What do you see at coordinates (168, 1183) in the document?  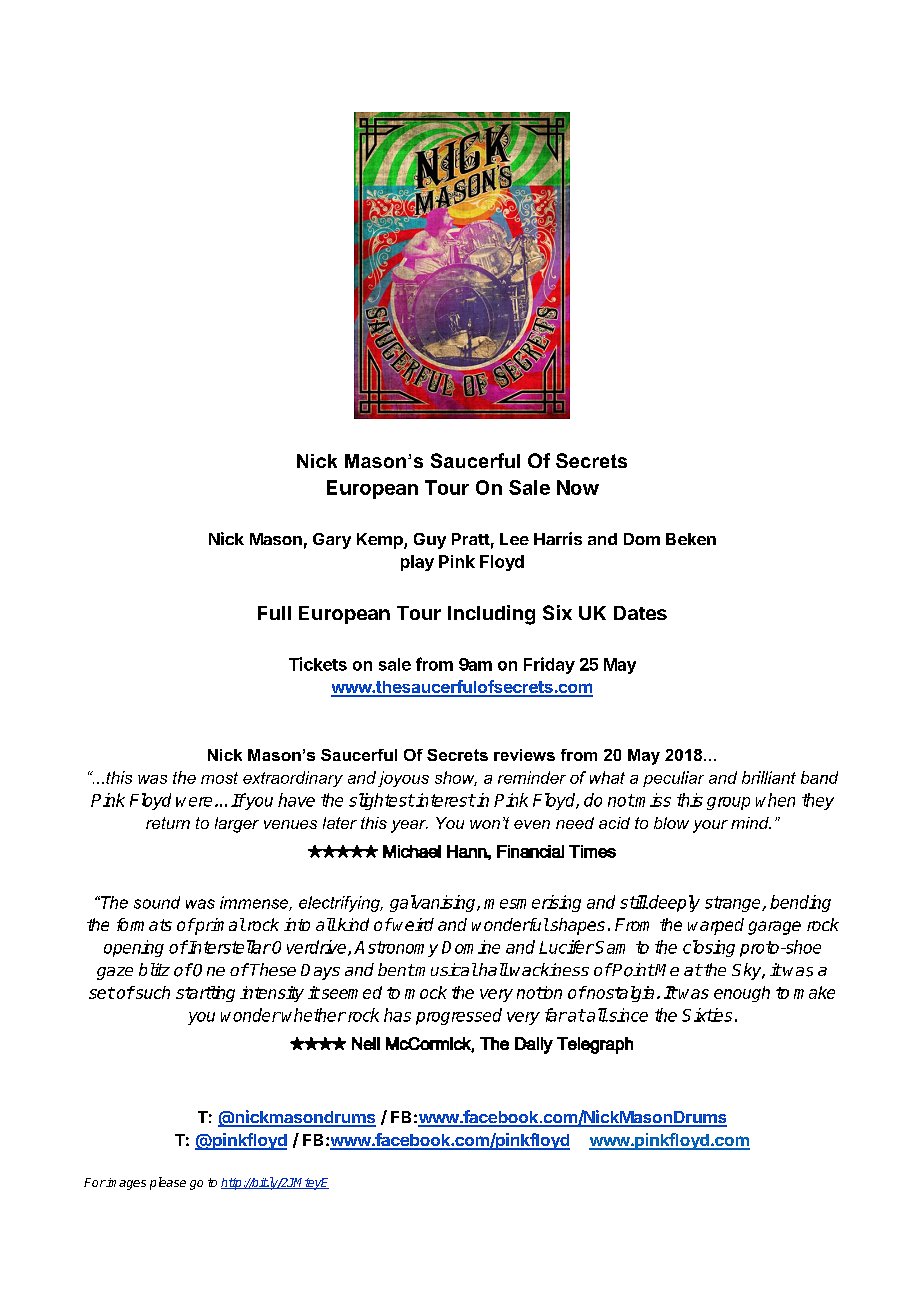 I see `please` at bounding box center [168, 1183].
